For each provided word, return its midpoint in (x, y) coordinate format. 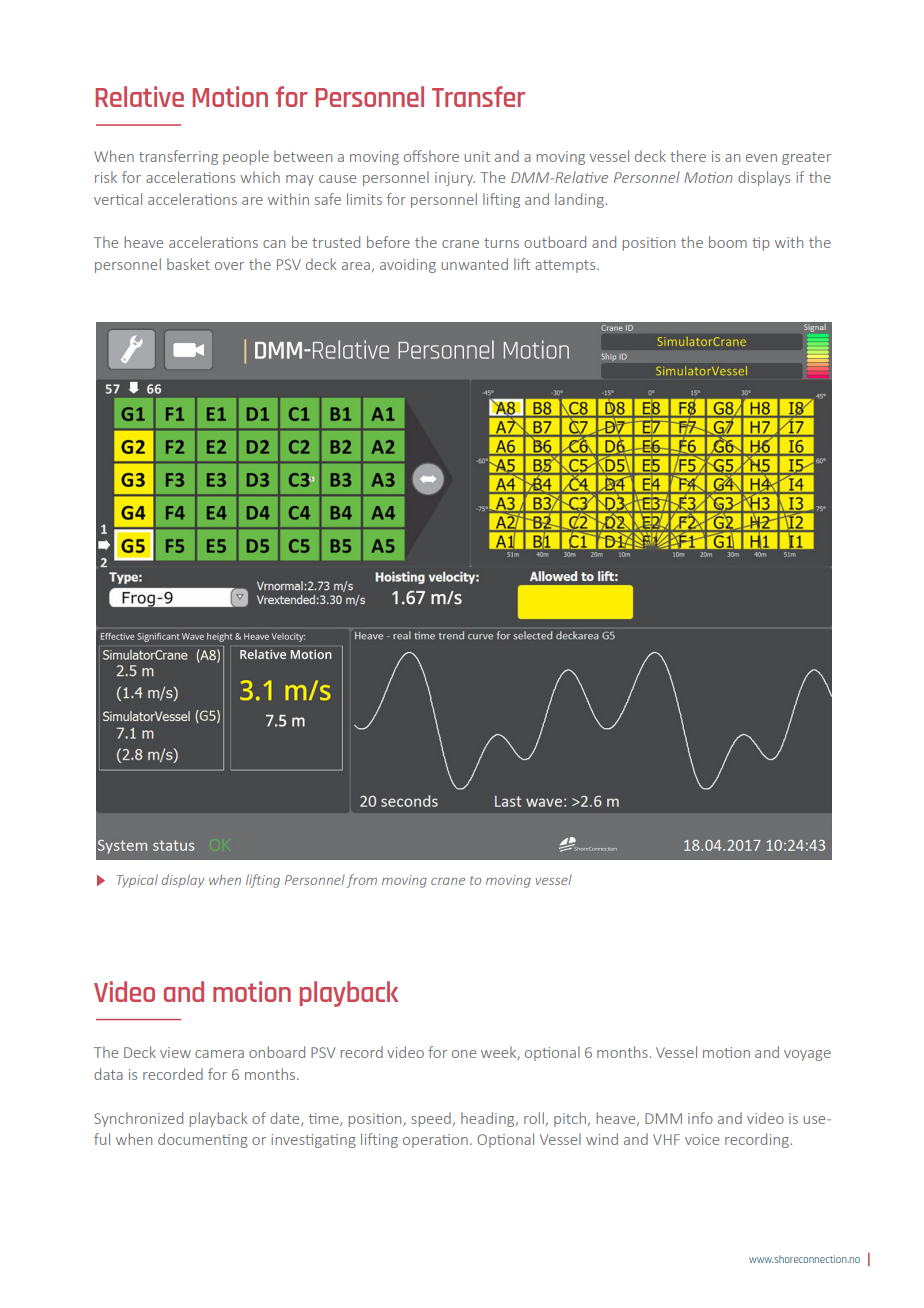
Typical (137, 881)
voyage (807, 1055)
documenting (203, 1140)
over (229, 266)
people (246, 157)
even (761, 158)
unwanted (474, 264)
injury (455, 179)
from (361, 881)
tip (761, 244)
